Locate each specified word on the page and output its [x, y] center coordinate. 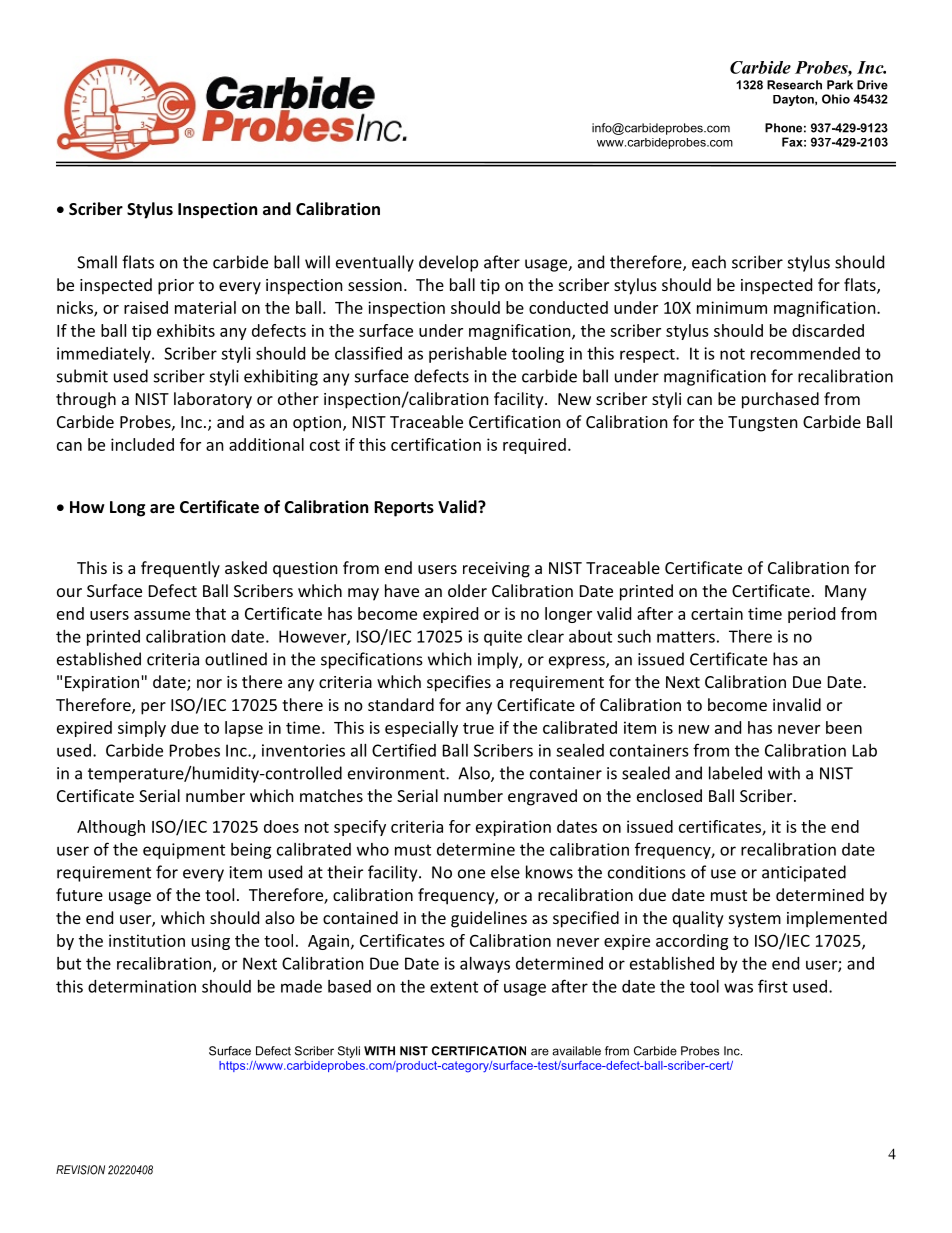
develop [448, 263]
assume [162, 615]
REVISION [80, 1170]
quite [503, 638]
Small [97, 262]
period [811, 615]
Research [794, 85]
